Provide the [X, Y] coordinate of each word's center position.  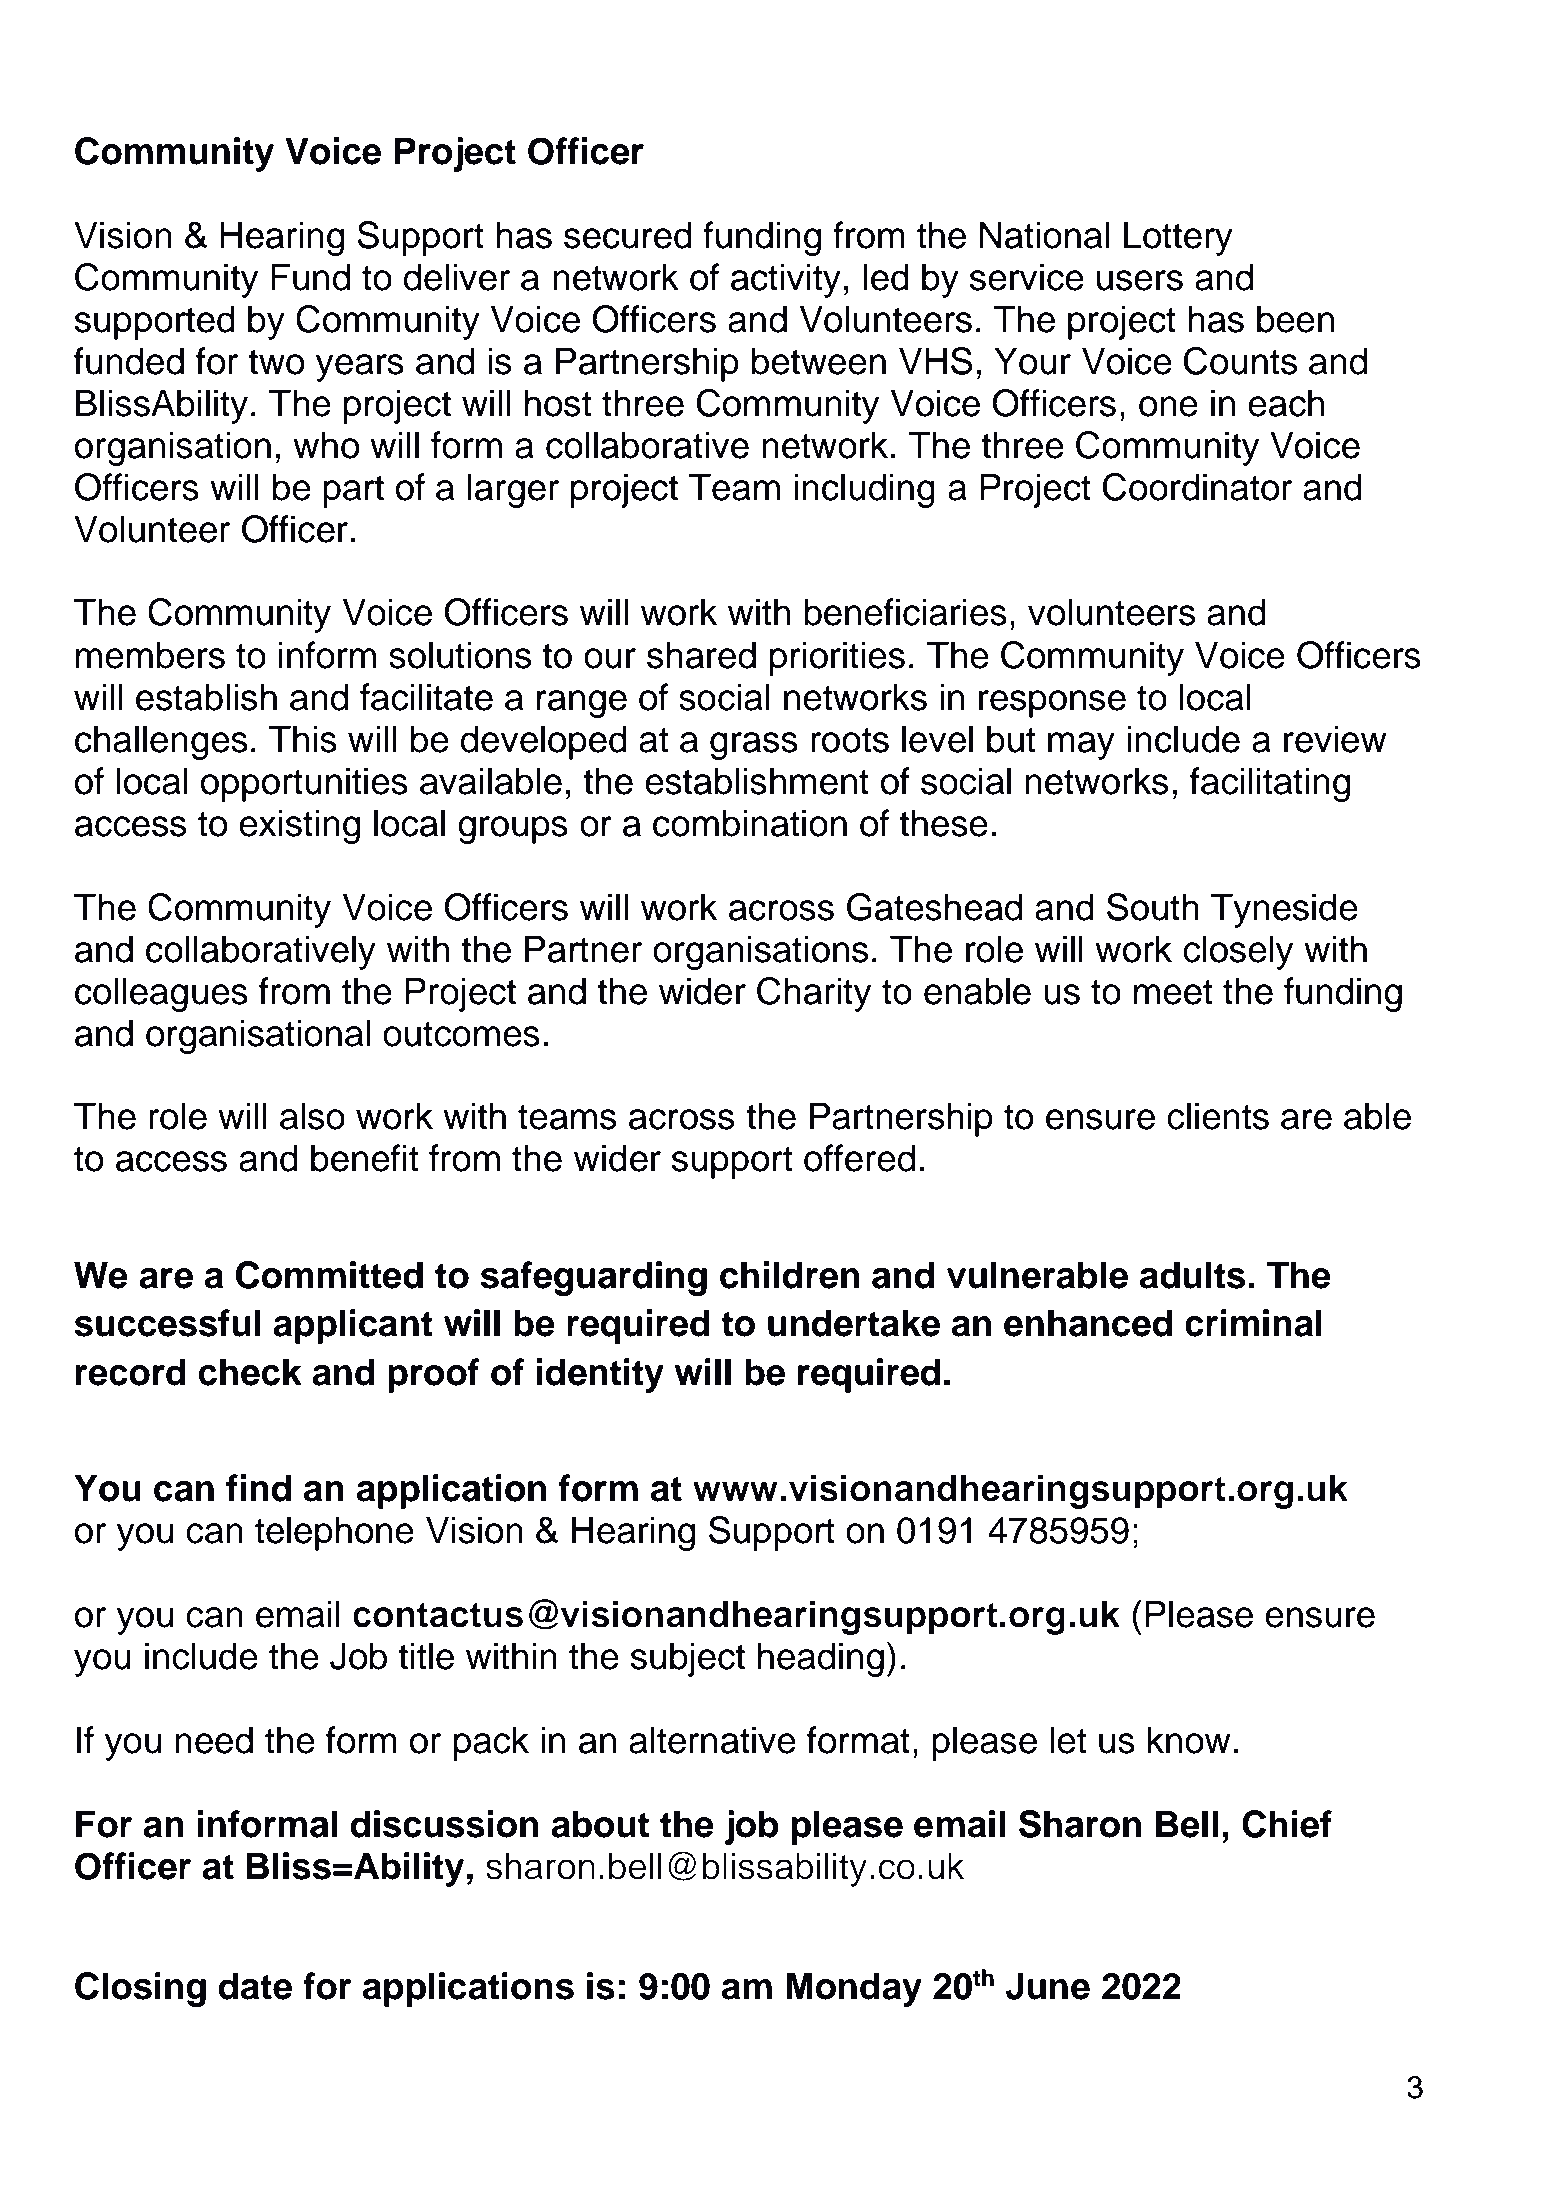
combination [750, 823]
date [255, 1986]
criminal [1253, 1323]
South [1153, 907]
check [250, 1372]
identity [600, 1375]
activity [786, 280]
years [360, 368]
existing [299, 826]
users [1140, 280]
